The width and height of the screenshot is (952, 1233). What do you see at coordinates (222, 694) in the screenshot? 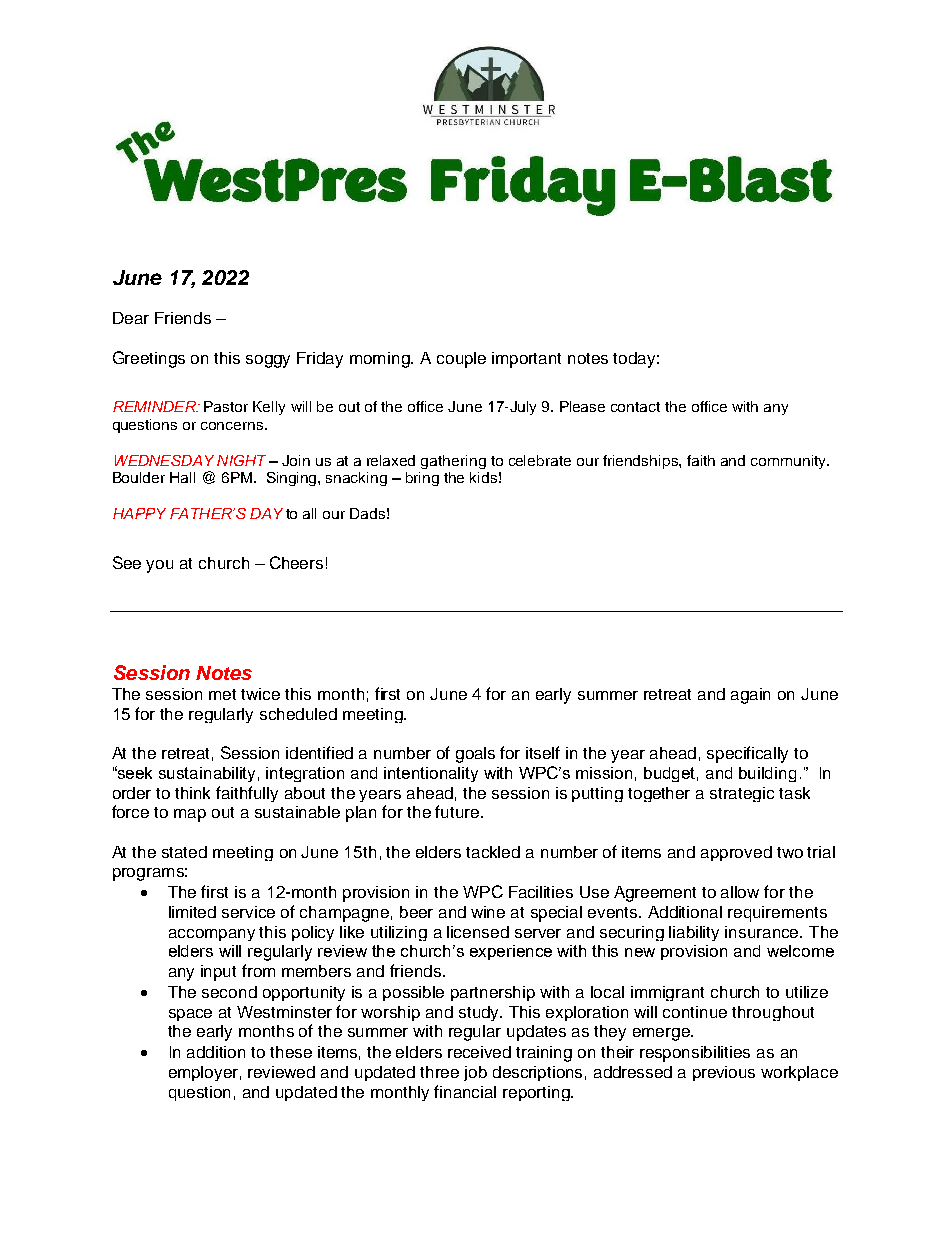
I see `met` at bounding box center [222, 694].
